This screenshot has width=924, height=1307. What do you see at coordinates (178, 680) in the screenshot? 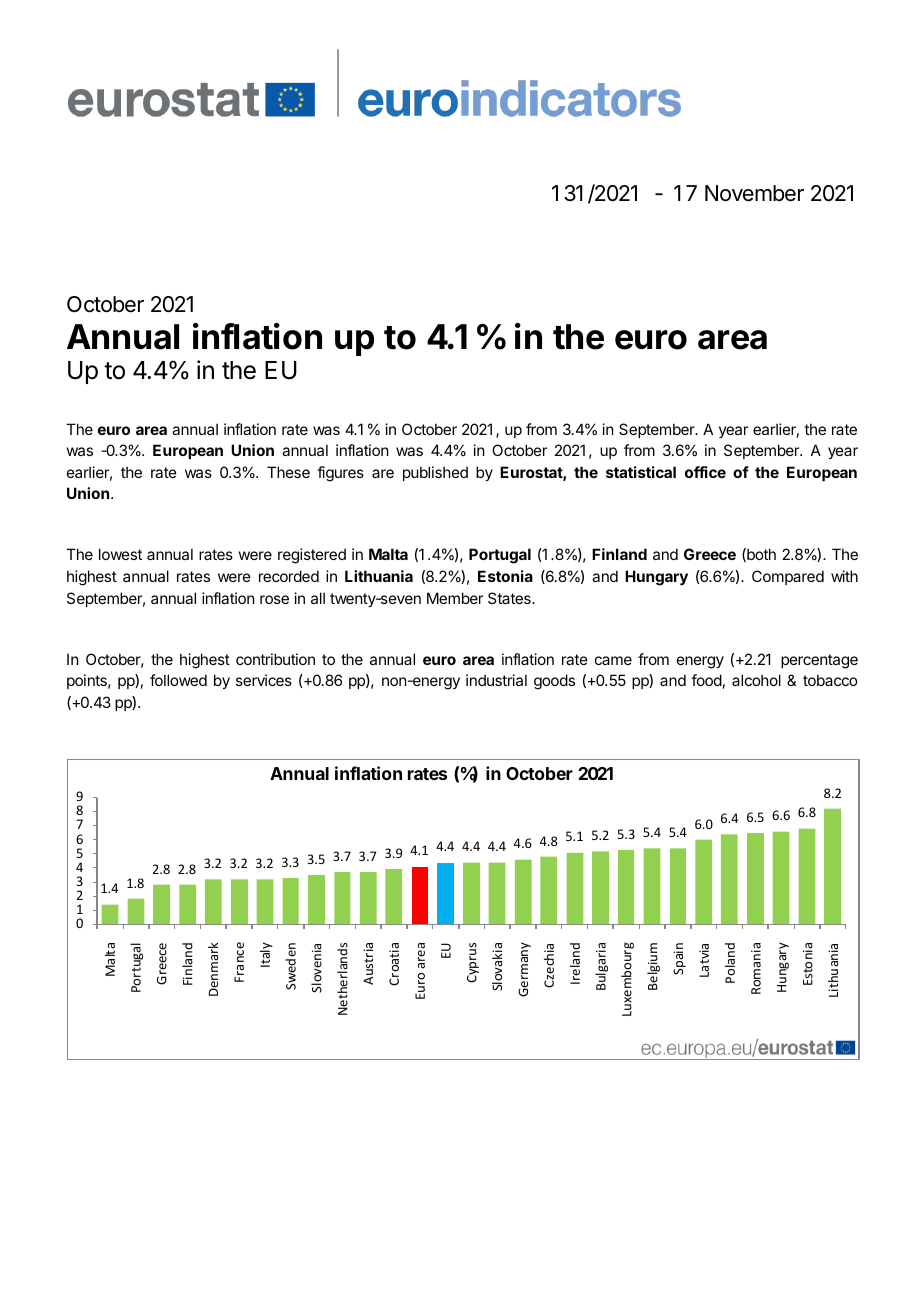
I see `followed` at bounding box center [178, 680].
